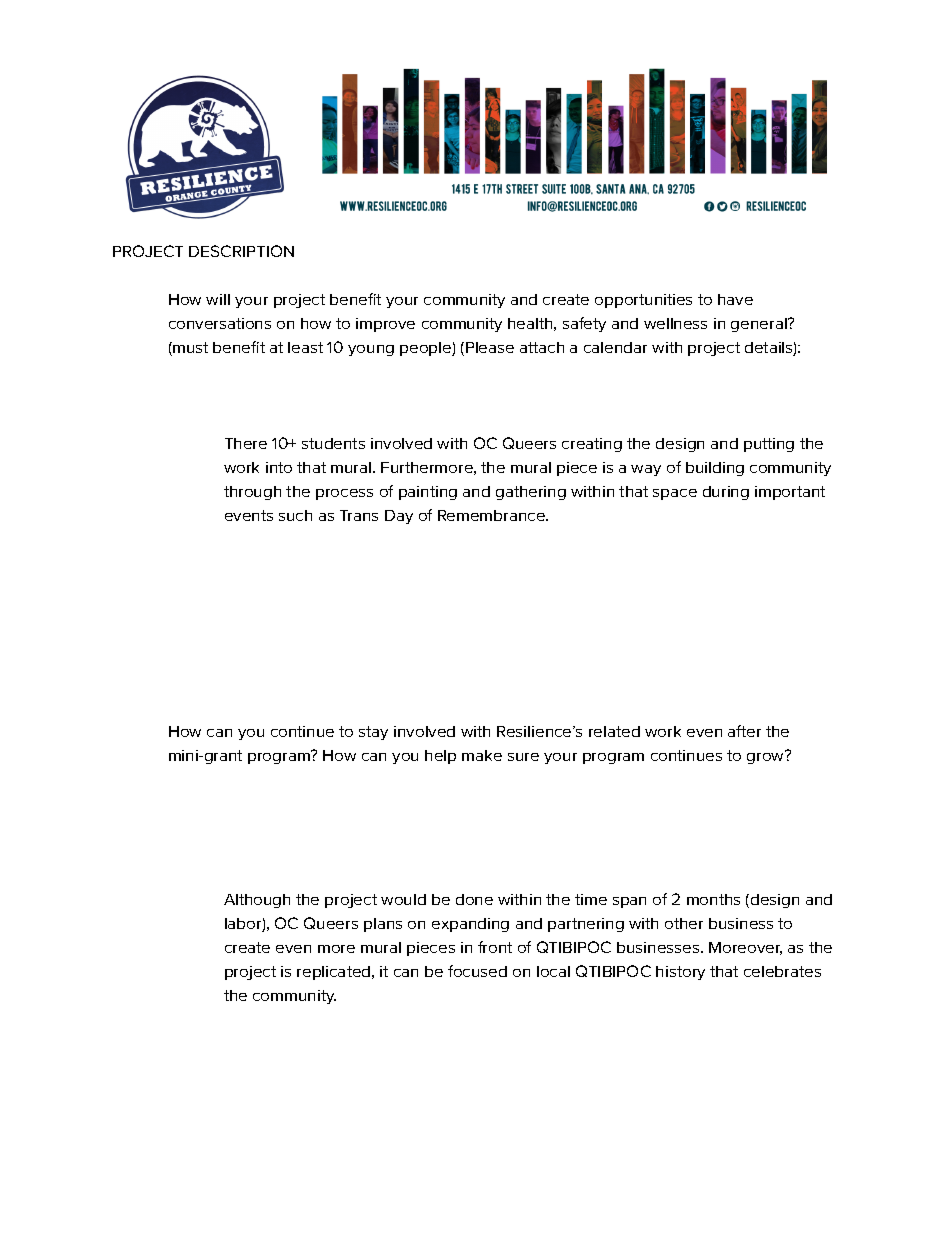 This image has height=1233, width=952. I want to click on stay, so click(373, 733).
